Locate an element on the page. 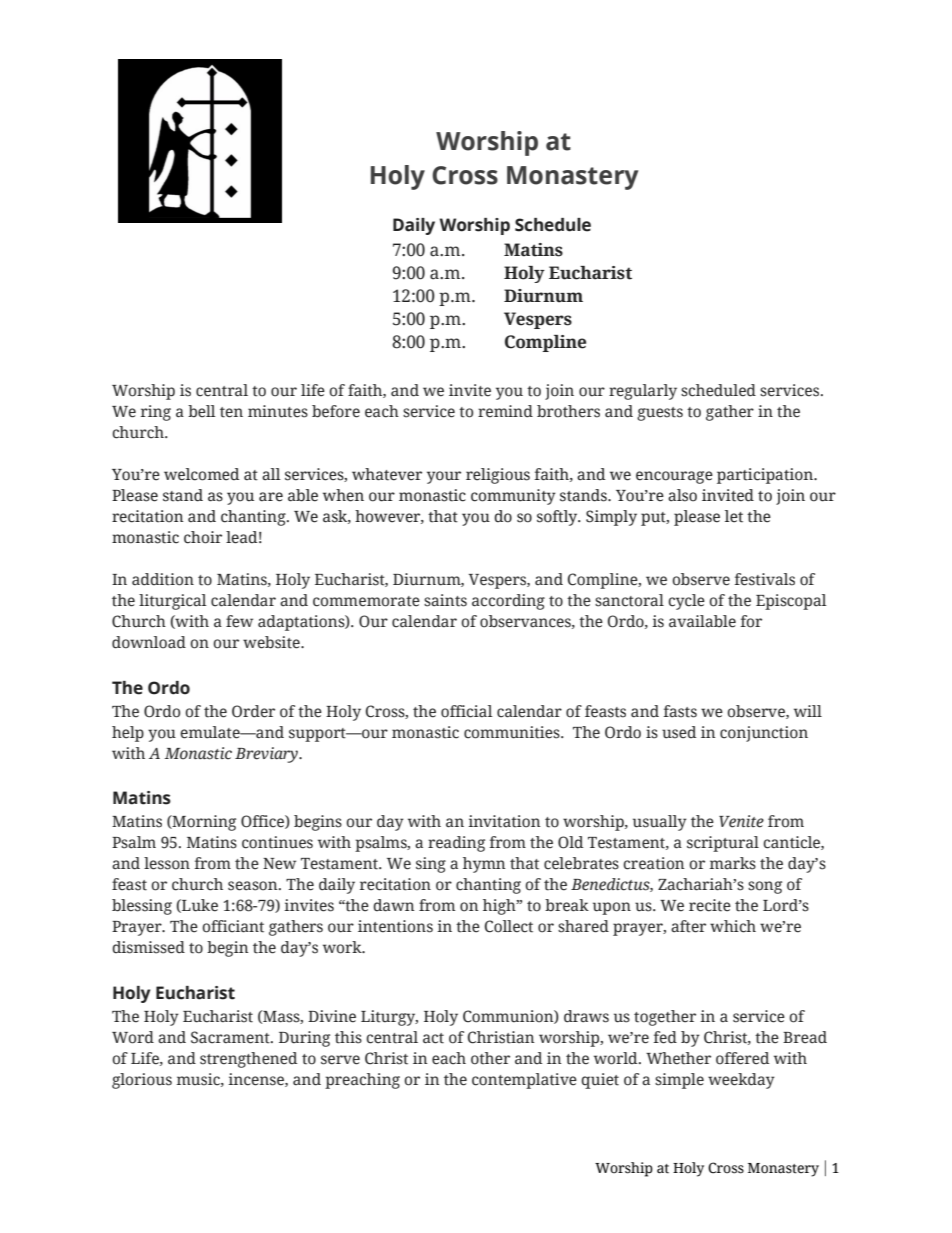 Image resolution: width=952 pixels, height=1233 pixels. bell is located at coordinates (202, 411).
